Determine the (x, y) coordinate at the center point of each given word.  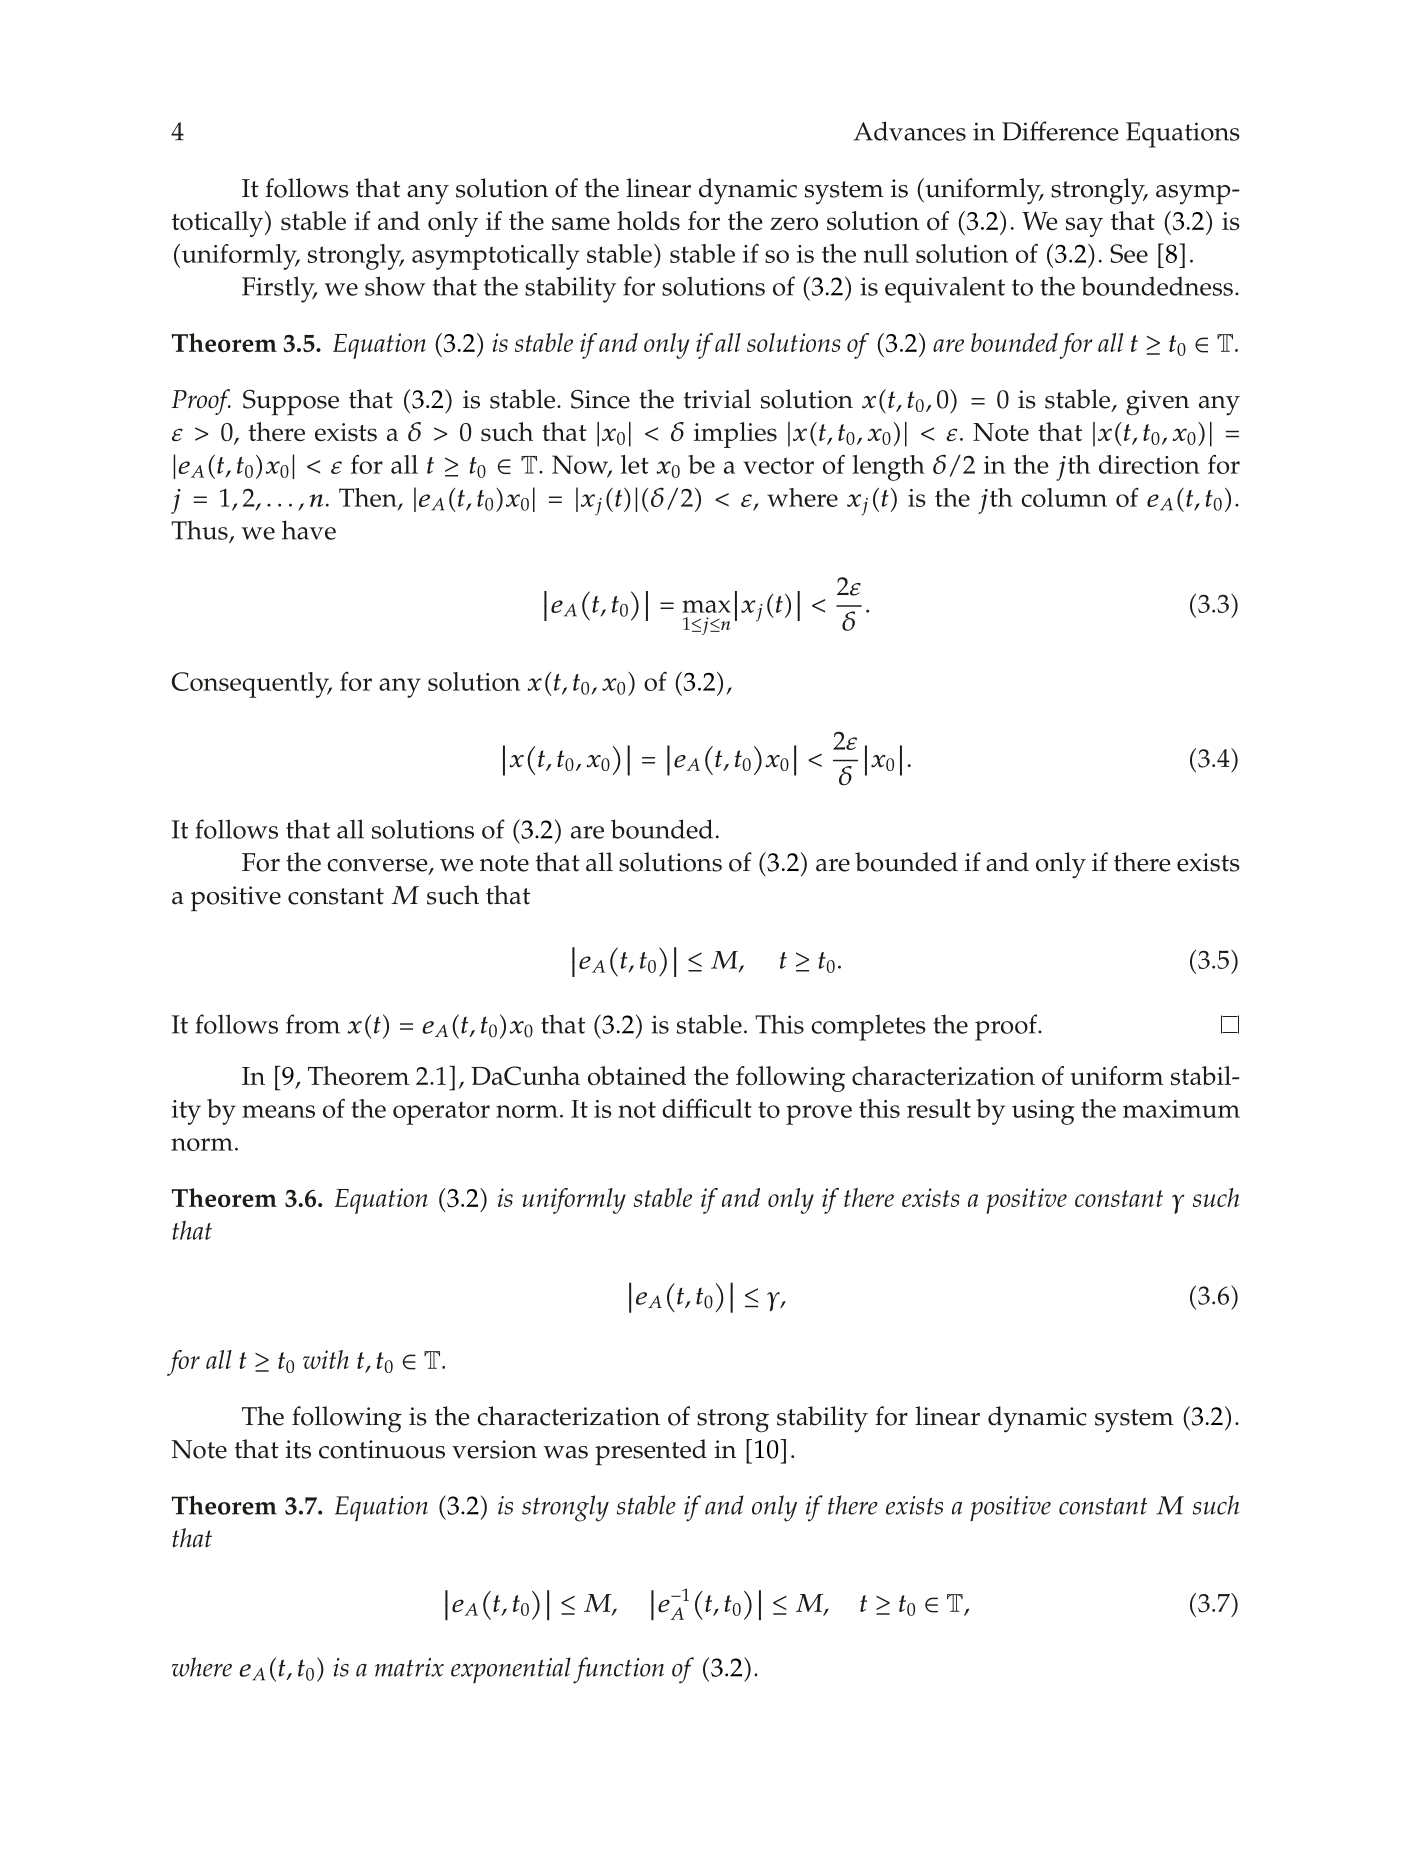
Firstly (279, 289)
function (618, 1670)
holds (648, 221)
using (1043, 1112)
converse (378, 866)
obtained (637, 1076)
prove (819, 1115)
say (1084, 227)
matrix (409, 1667)
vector (778, 465)
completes (868, 1027)
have (309, 530)
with (326, 1359)
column (1064, 497)
